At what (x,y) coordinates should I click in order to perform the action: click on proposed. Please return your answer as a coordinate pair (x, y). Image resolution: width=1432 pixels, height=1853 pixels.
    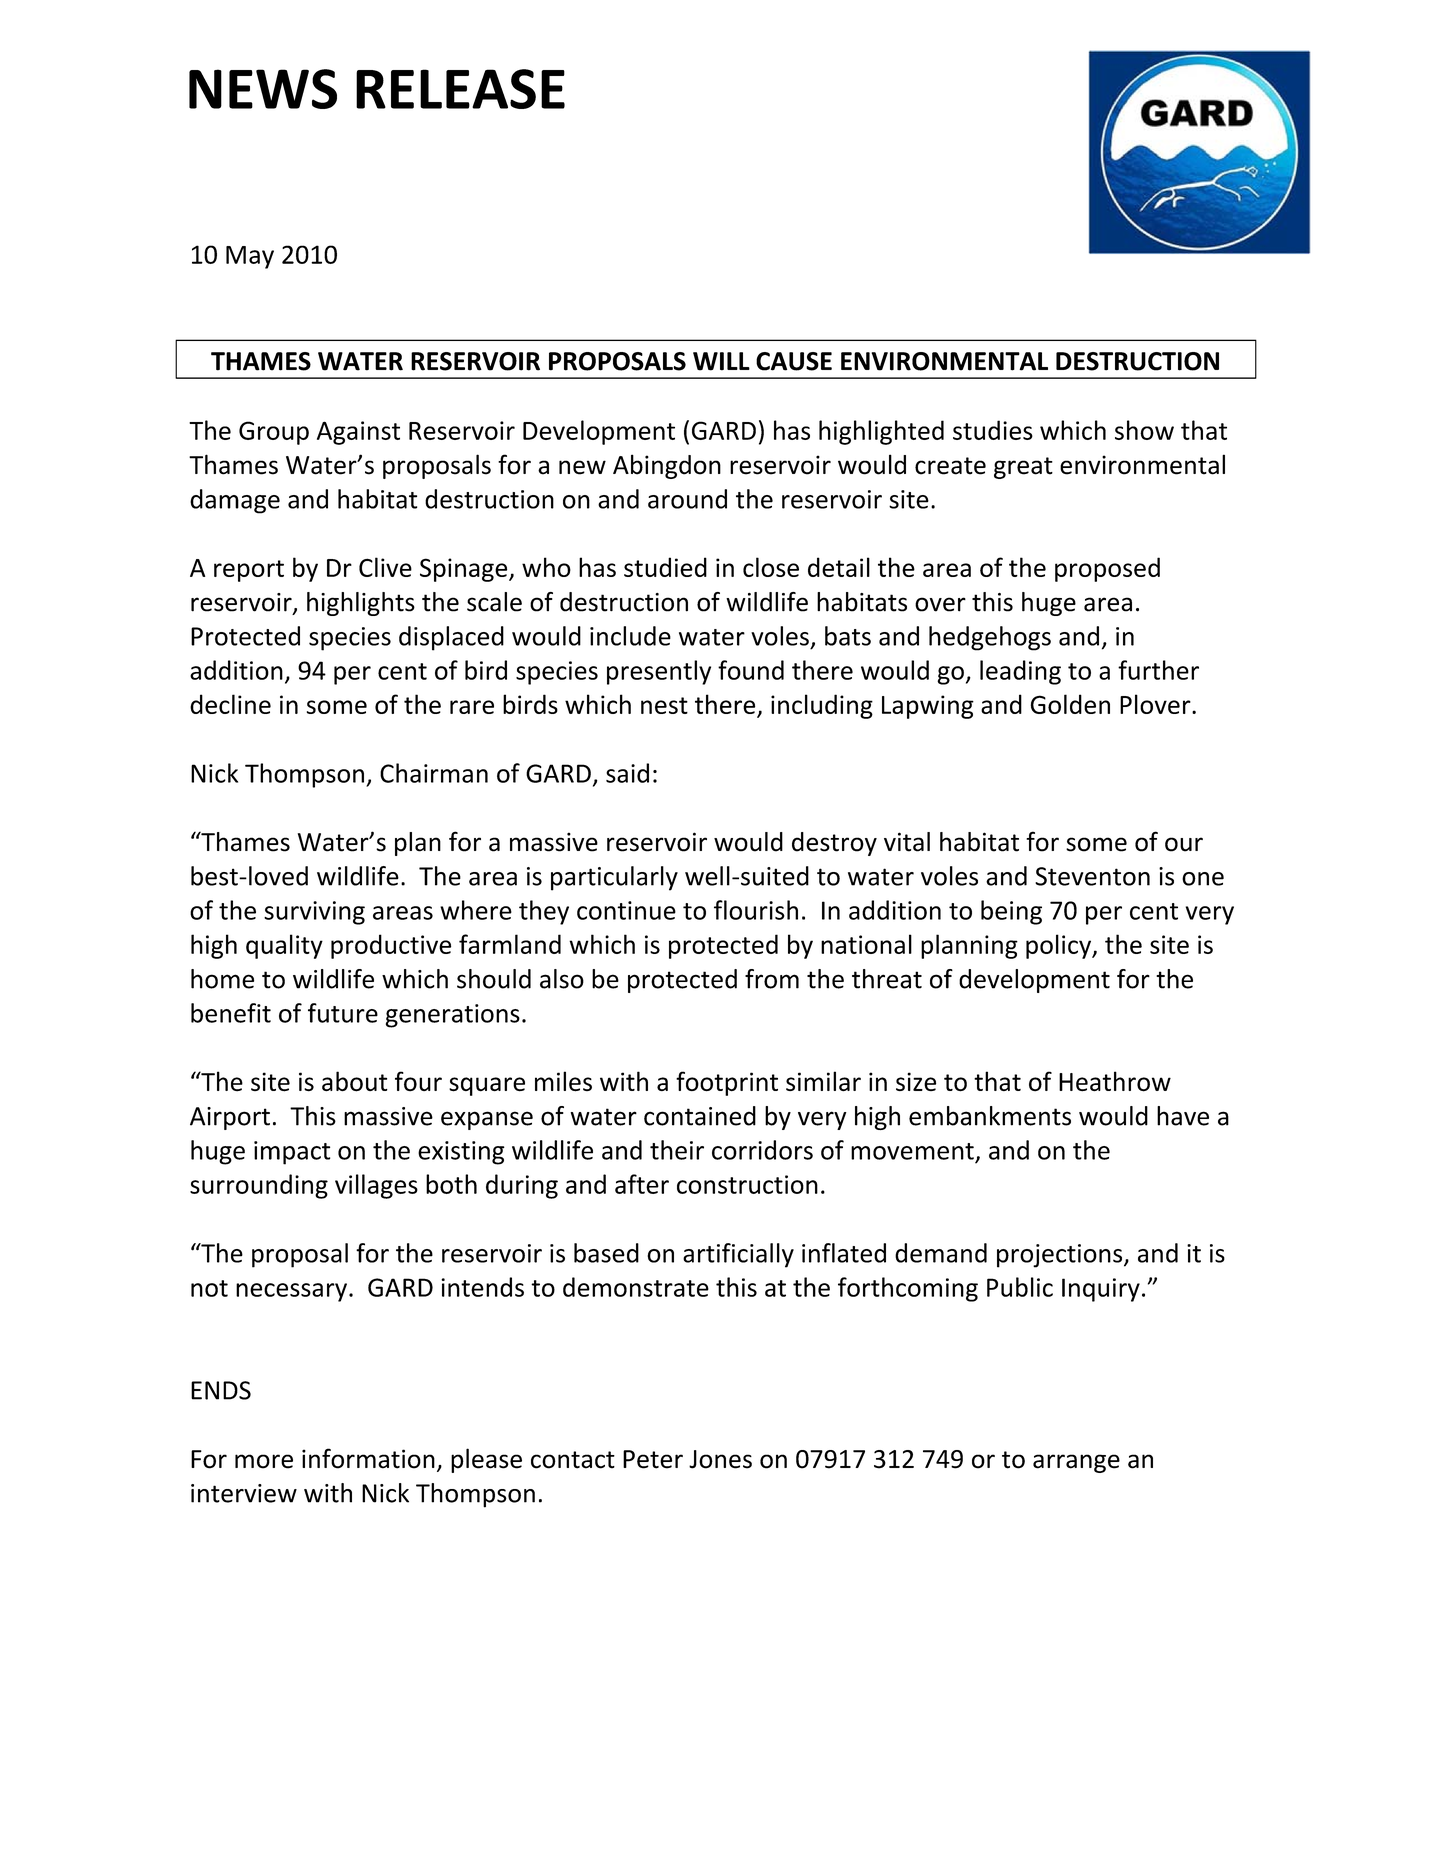
    Looking at the image, I should click on (1107, 569).
